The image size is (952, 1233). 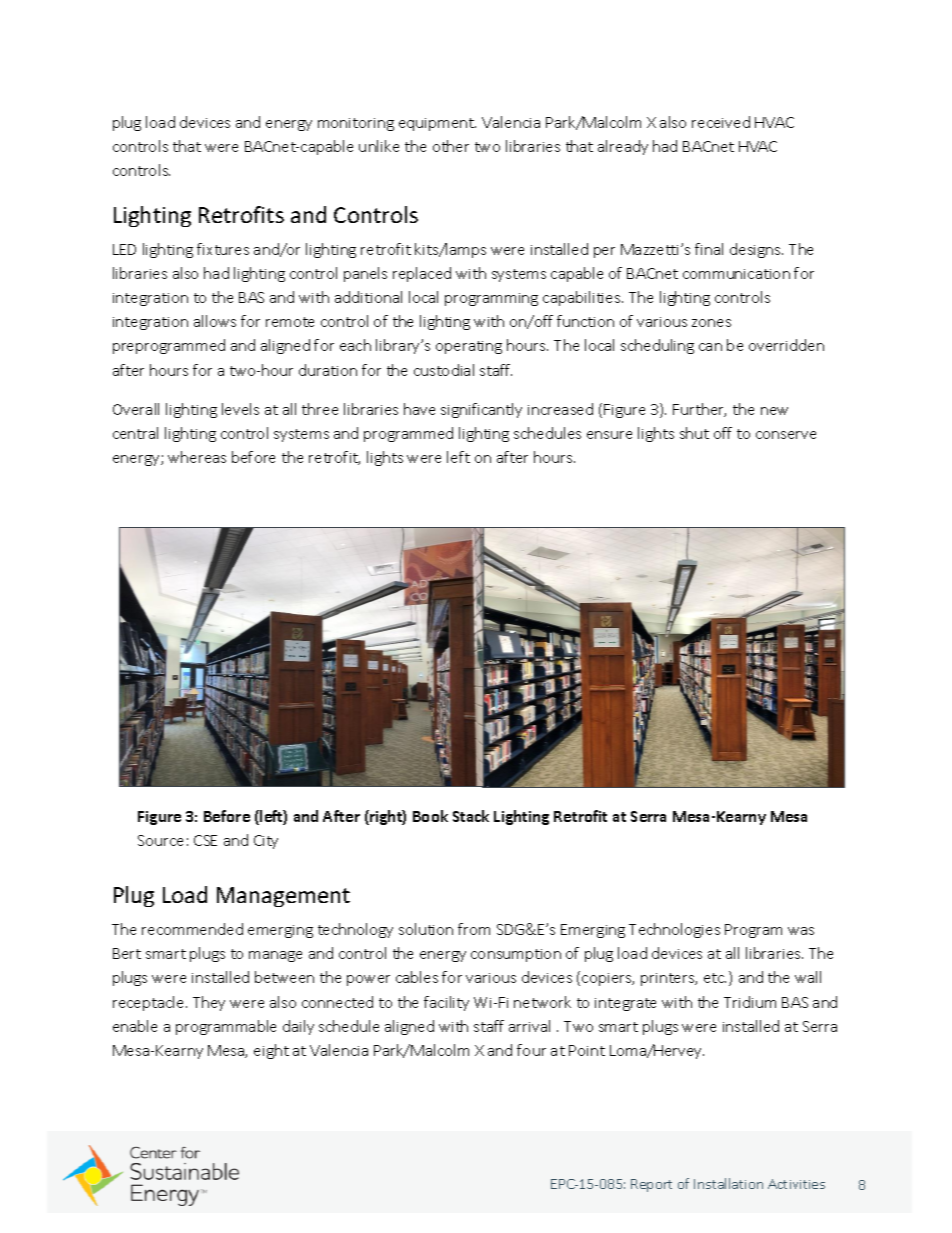 I want to click on received, so click(x=721, y=122).
